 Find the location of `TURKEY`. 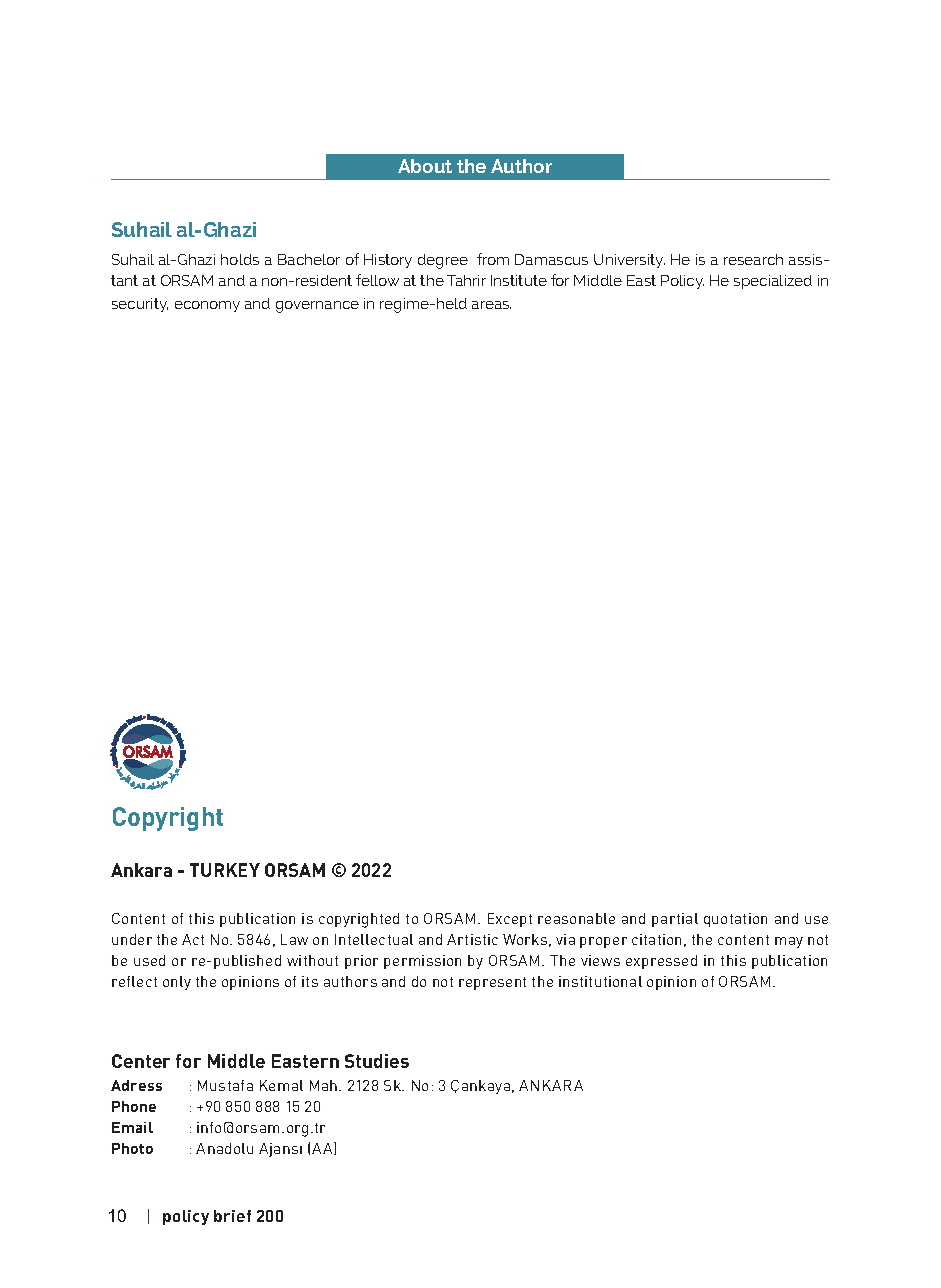

TURKEY is located at coordinates (225, 870).
